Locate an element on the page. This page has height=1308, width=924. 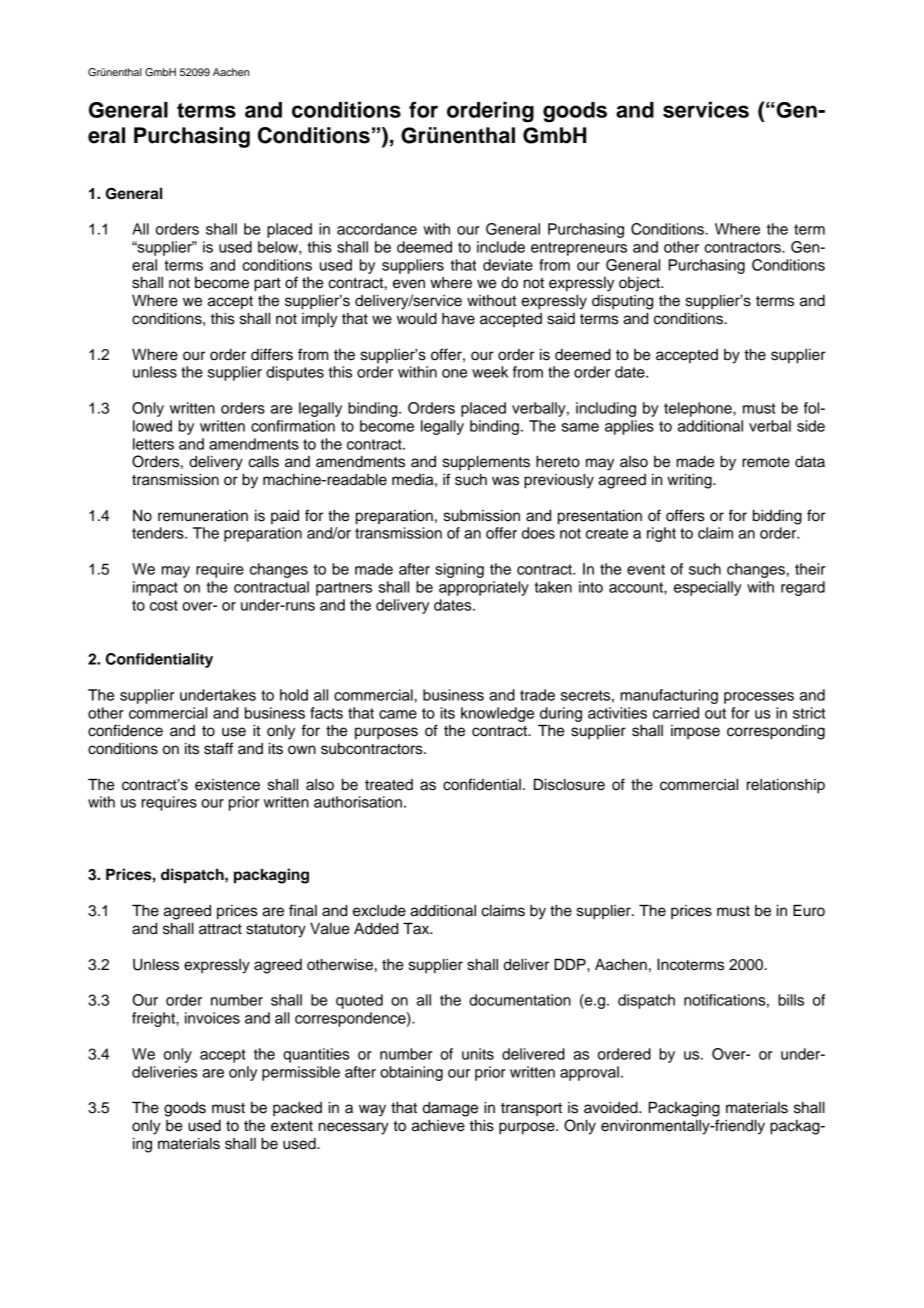
treated is located at coordinates (389, 785).
